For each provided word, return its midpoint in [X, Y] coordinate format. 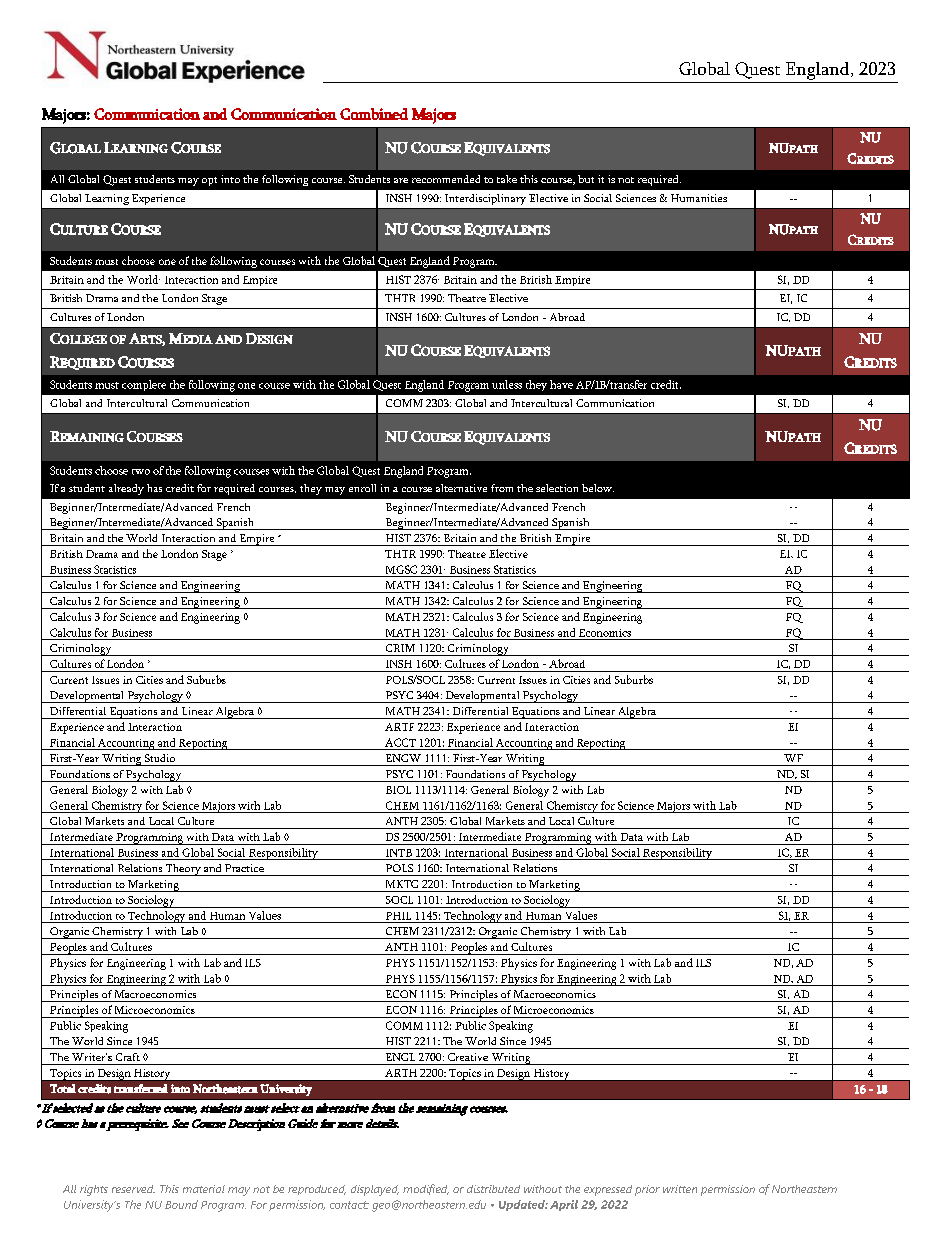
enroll [362, 488]
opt [209, 181]
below [598, 488]
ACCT [400, 742]
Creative [468, 1057]
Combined [374, 114]
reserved [133, 1189]
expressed [608, 1190]
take [507, 179]
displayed [375, 1190]
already [126, 489]
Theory [183, 870]
